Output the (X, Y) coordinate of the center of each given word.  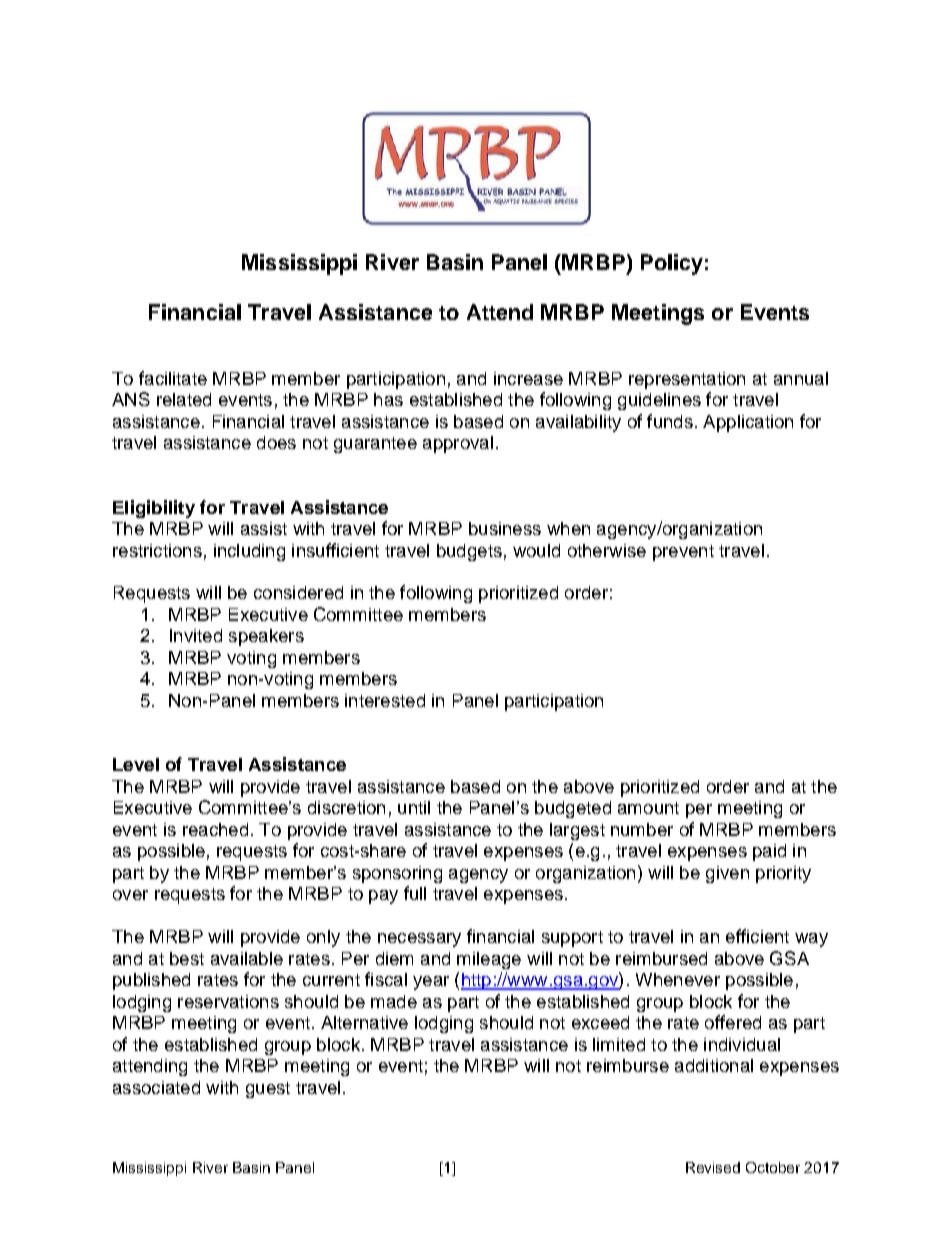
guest (268, 1090)
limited (619, 1044)
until (414, 807)
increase (528, 378)
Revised (713, 1167)
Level (136, 764)
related (184, 399)
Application (748, 423)
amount (648, 808)
